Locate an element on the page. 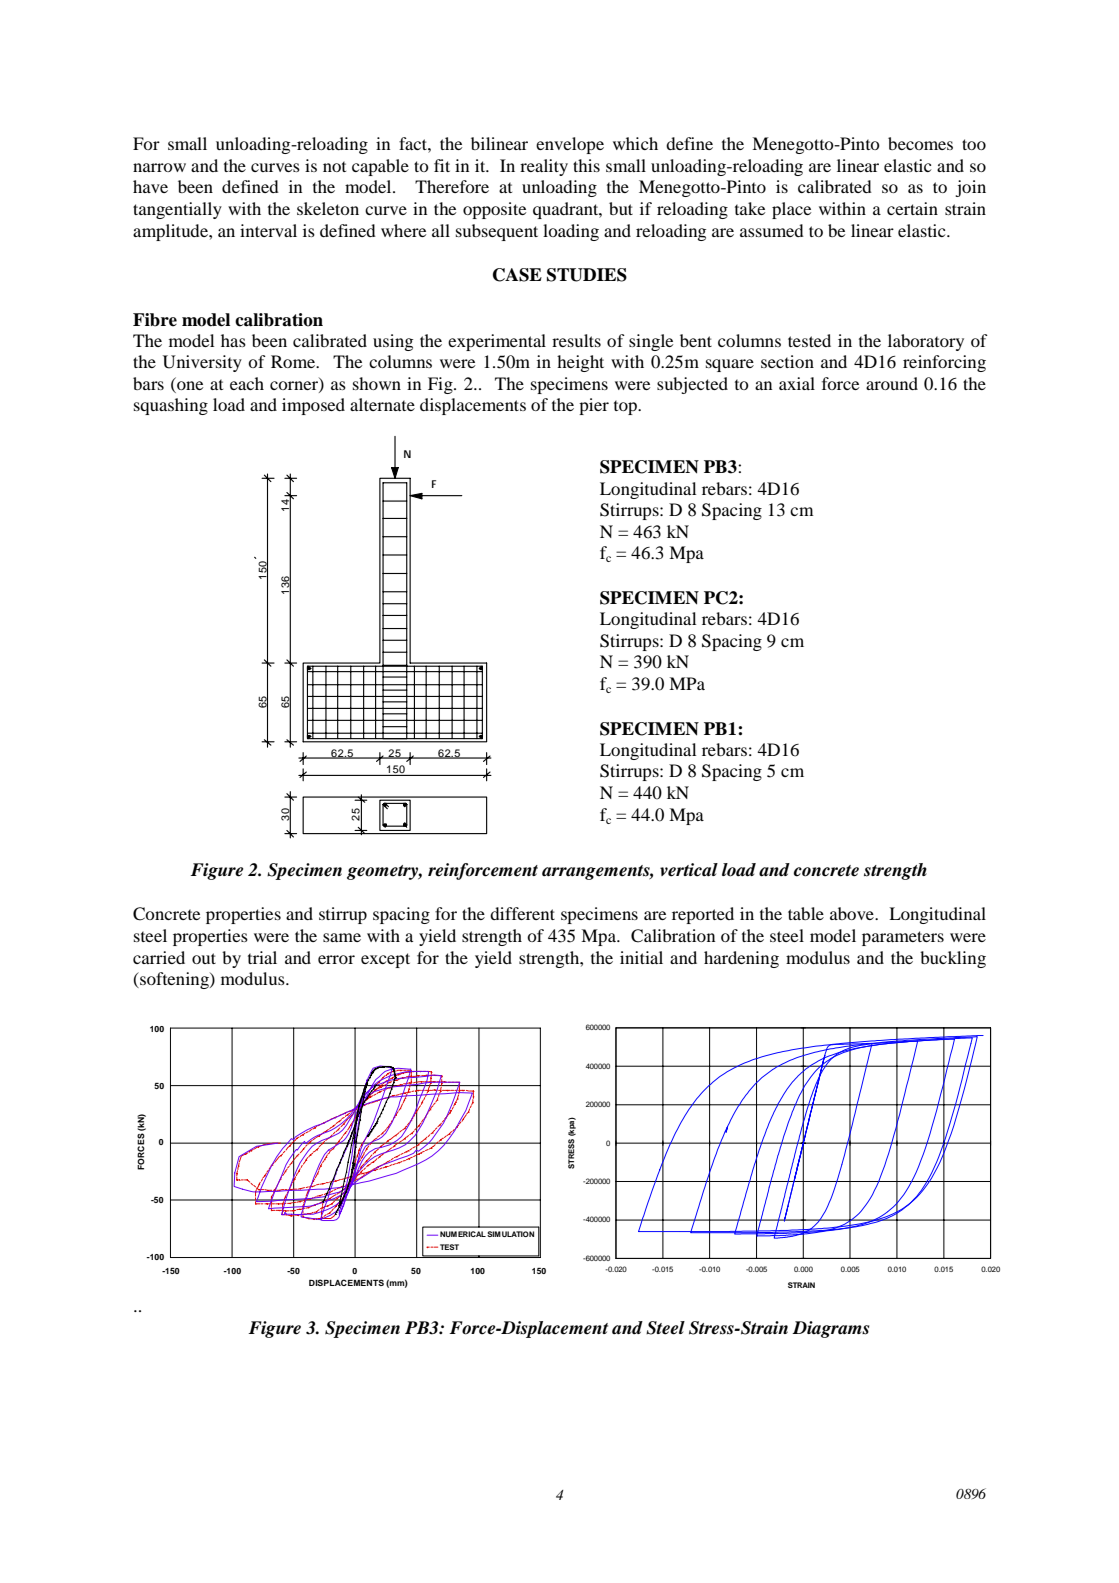  Diagrams is located at coordinates (831, 1329).
